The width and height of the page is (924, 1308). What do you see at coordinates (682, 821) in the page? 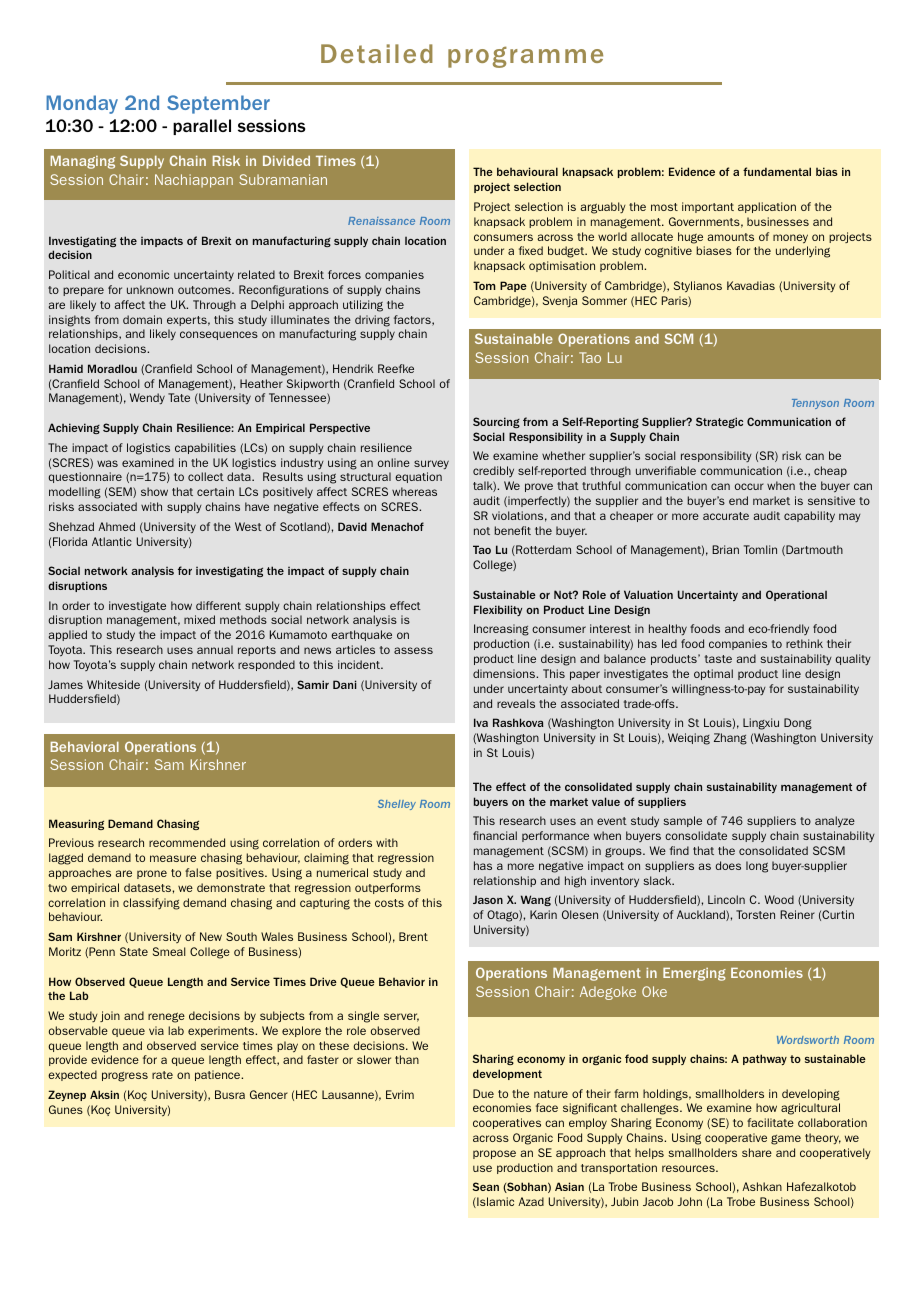
I see `sample` at bounding box center [682, 821].
